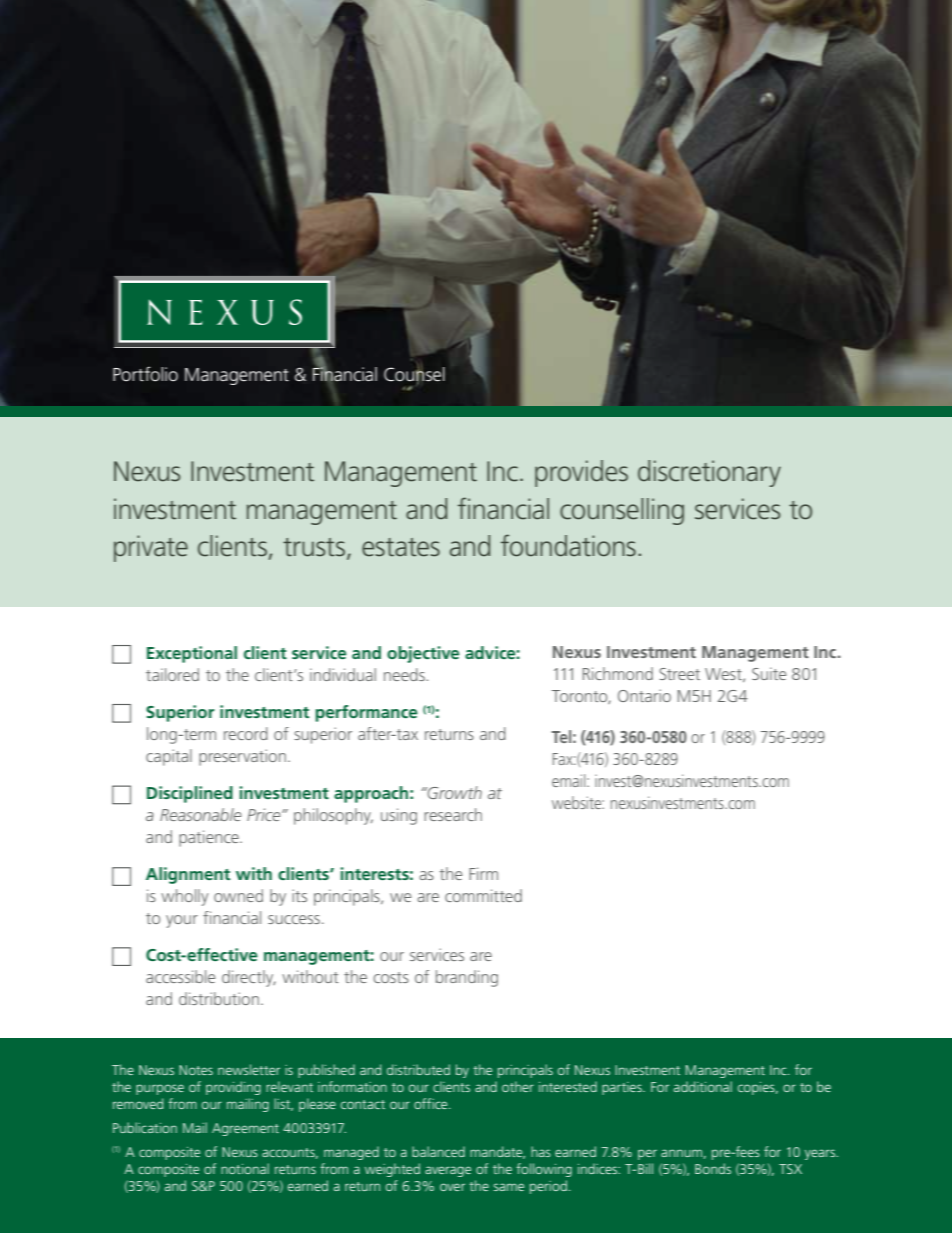 This screenshot has width=952, height=1233. I want to click on mandate, so click(497, 1152).
